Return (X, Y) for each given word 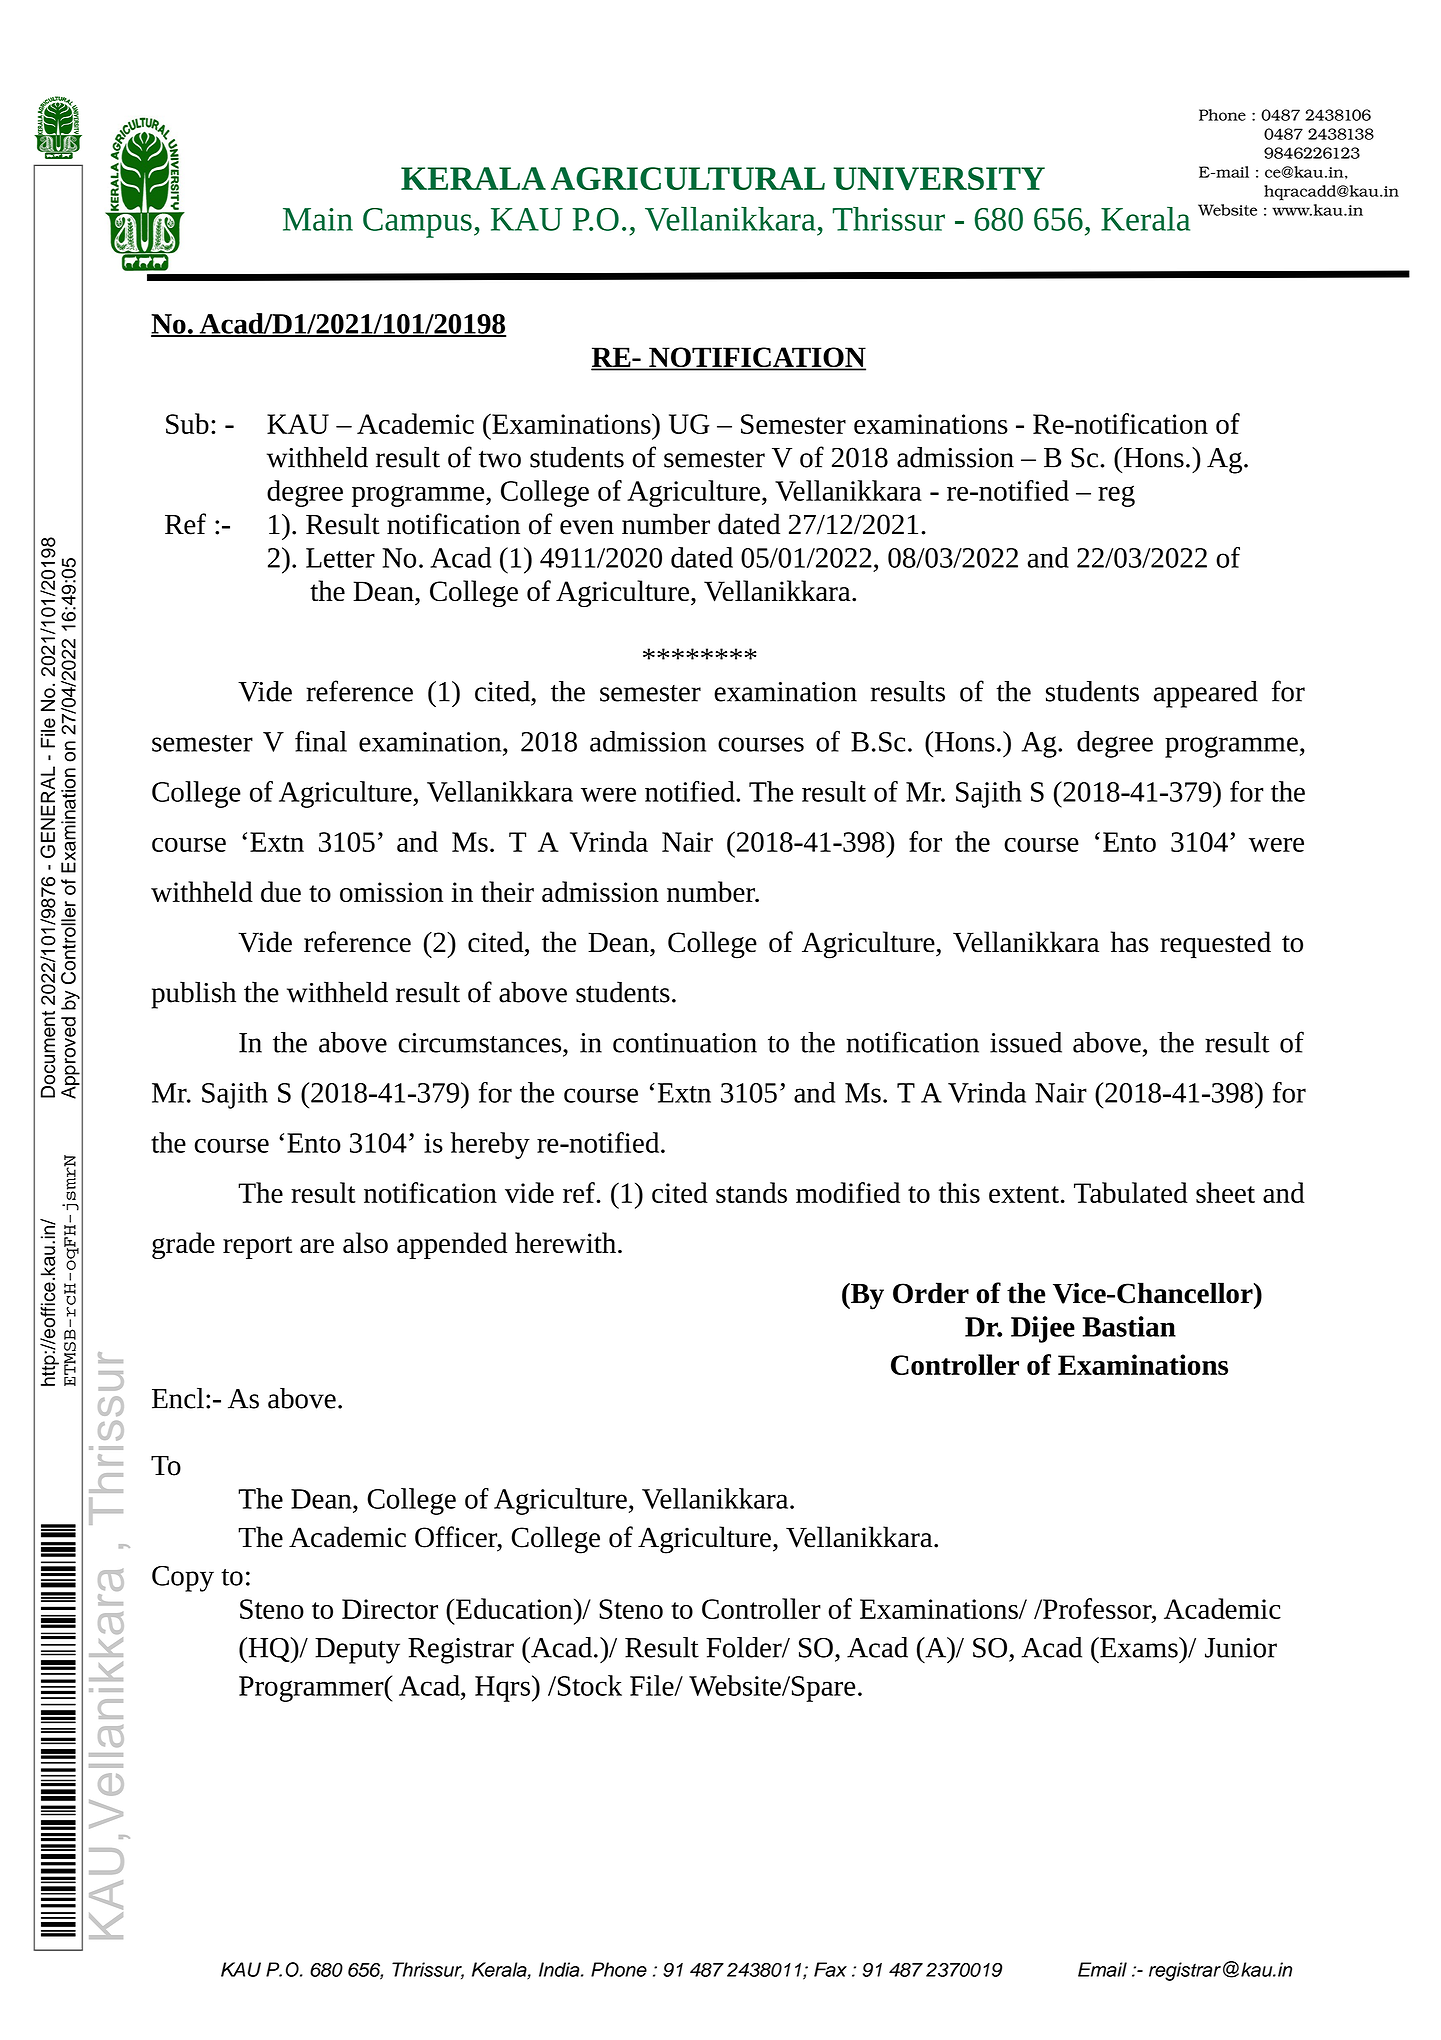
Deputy (357, 1651)
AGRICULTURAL (688, 178)
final (321, 741)
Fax (830, 1969)
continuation (685, 1043)
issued (1026, 1042)
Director (390, 1609)
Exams (1139, 1647)
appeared (1206, 694)
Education (514, 1608)
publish (193, 995)
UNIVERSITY (939, 179)
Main (318, 219)
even (587, 527)
